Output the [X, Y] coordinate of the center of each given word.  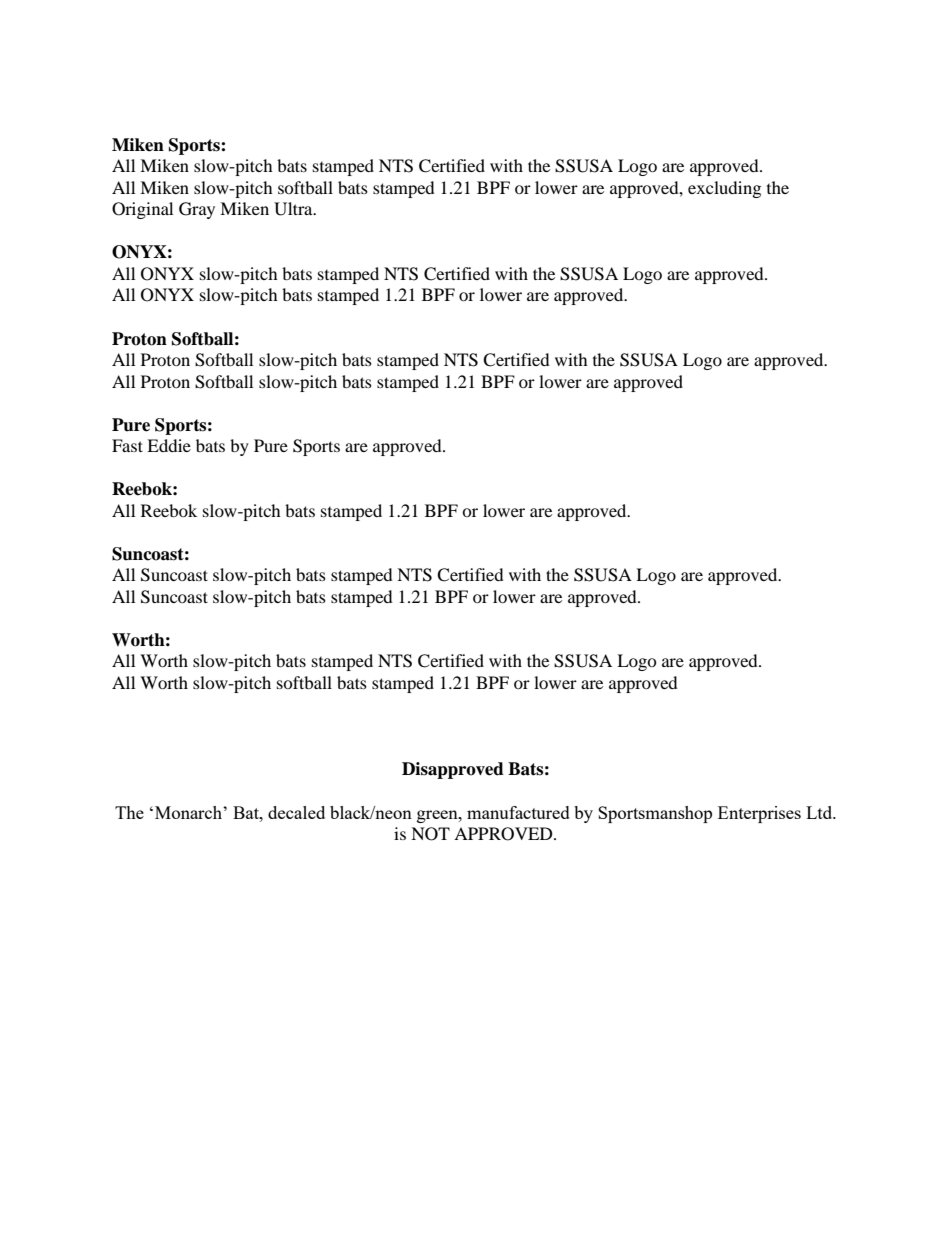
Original [142, 210]
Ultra [294, 209]
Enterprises [759, 814]
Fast [127, 445]
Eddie [169, 445]
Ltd [820, 812]
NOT [430, 834]
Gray [197, 210]
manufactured [518, 812]
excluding [724, 189]
